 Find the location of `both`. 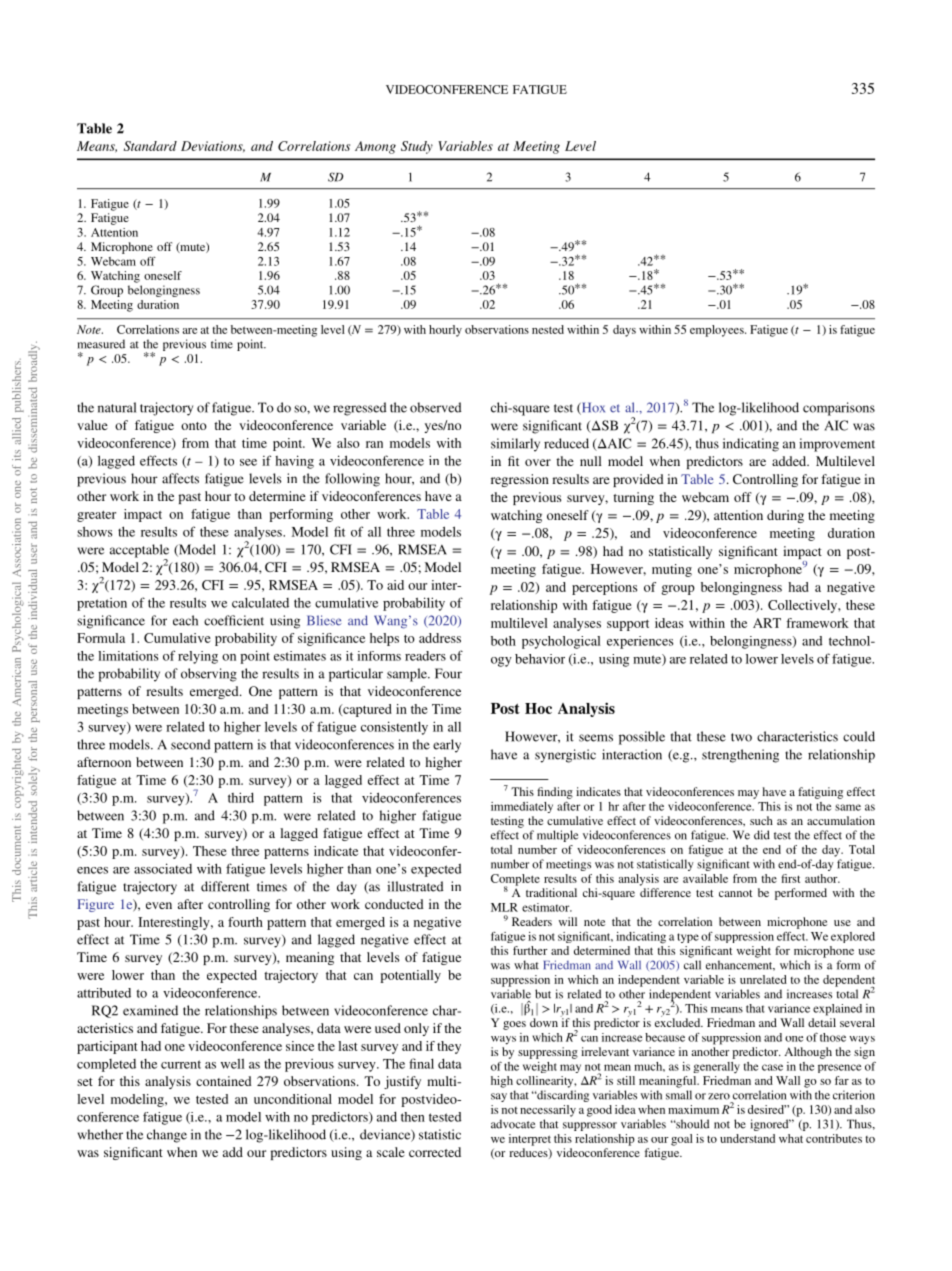

both is located at coordinates (503, 641).
